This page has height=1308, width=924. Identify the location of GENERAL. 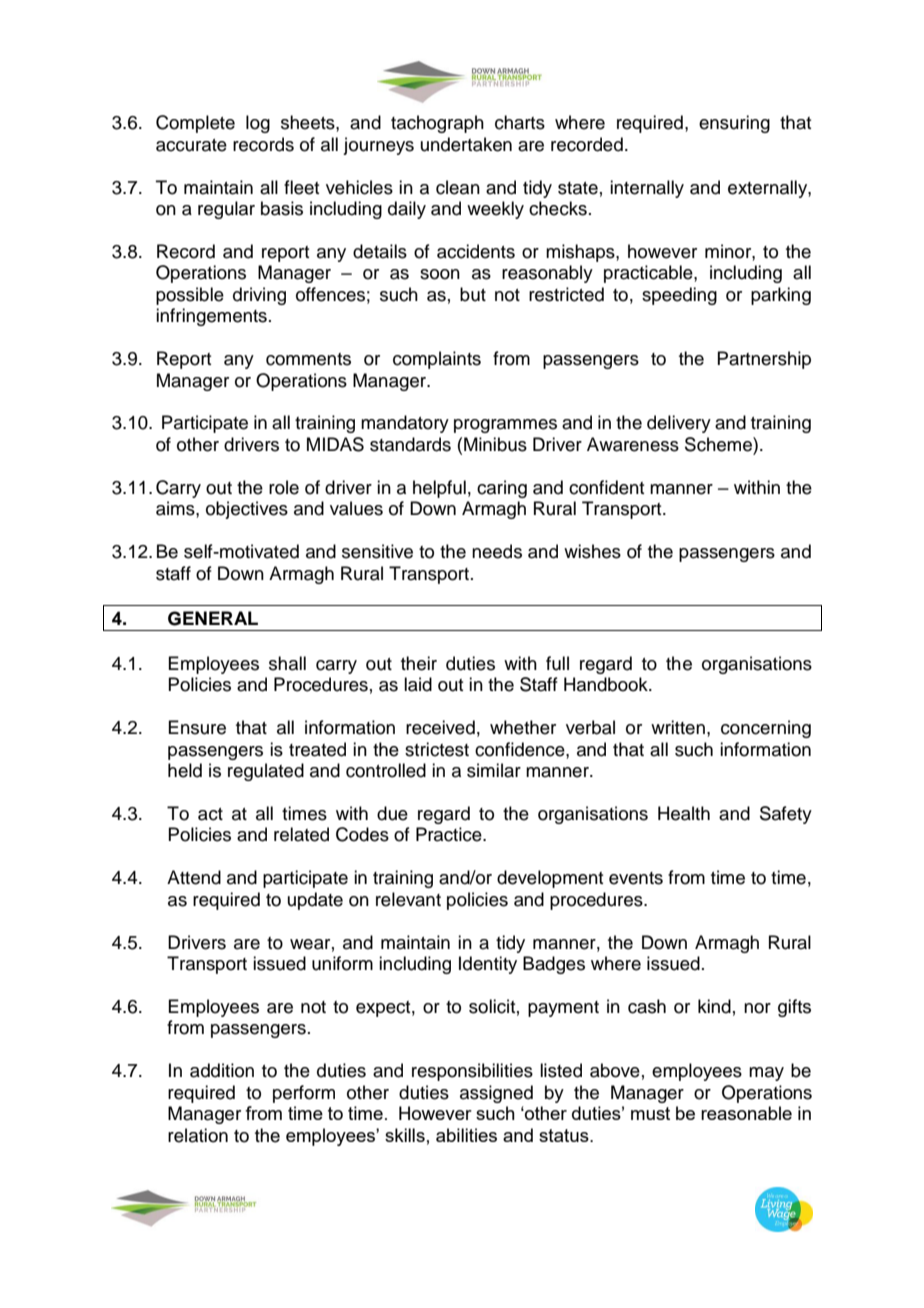
(213, 618).
